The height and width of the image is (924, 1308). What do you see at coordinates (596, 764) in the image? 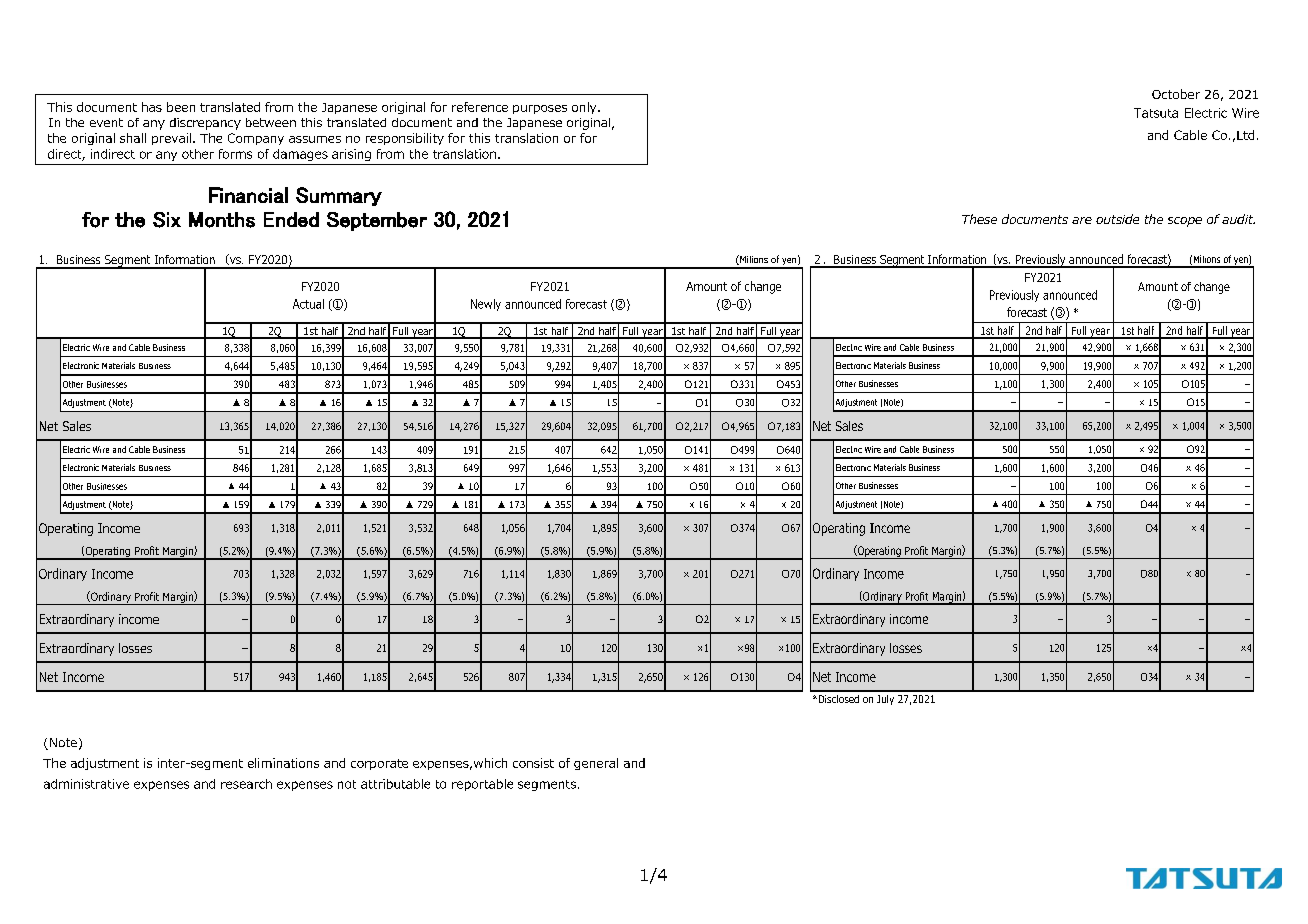
I see `general` at bounding box center [596, 764].
